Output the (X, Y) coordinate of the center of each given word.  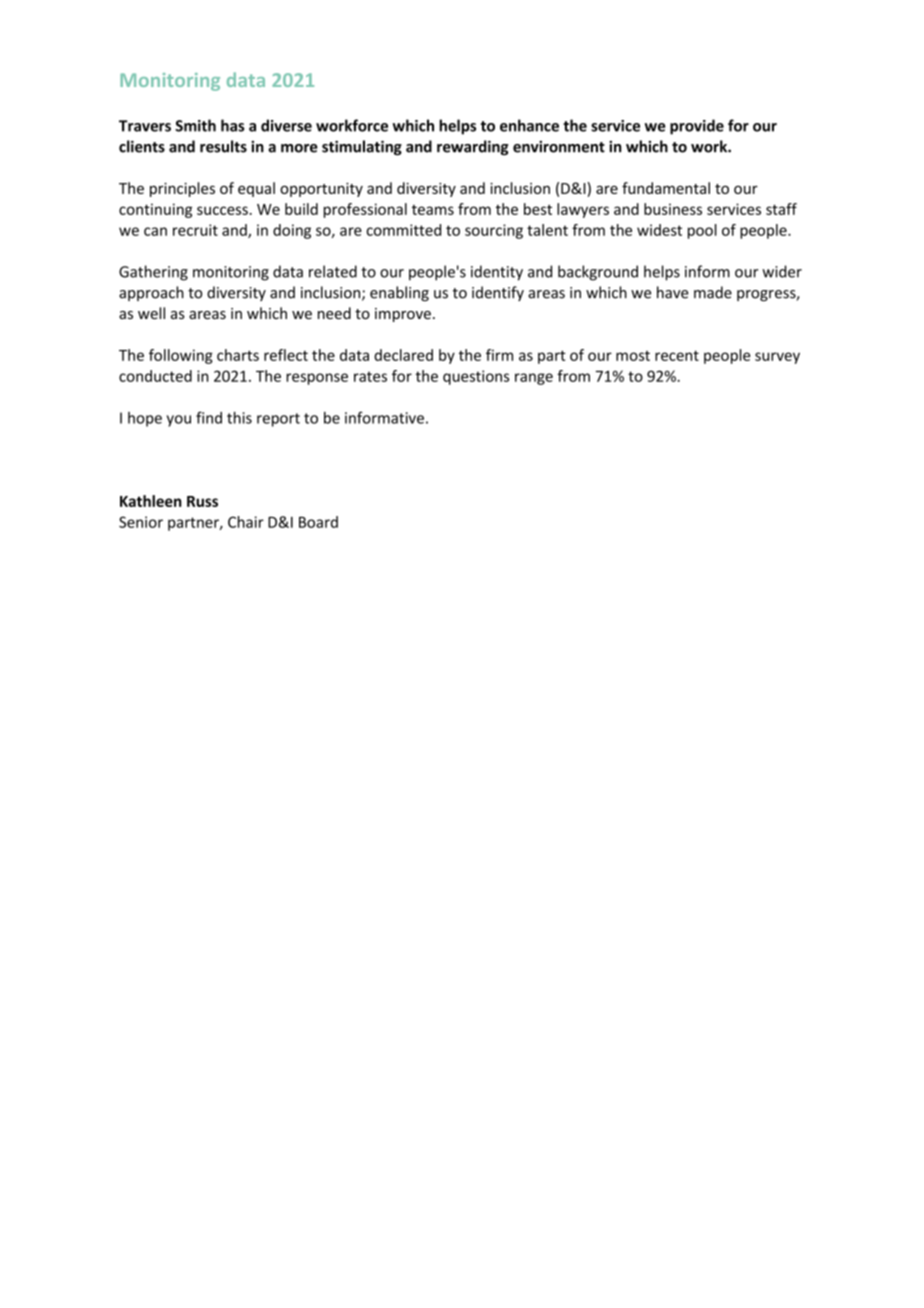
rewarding (473, 148)
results (223, 146)
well (151, 313)
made (713, 292)
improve (403, 315)
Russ (202, 501)
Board (318, 522)
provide (697, 127)
